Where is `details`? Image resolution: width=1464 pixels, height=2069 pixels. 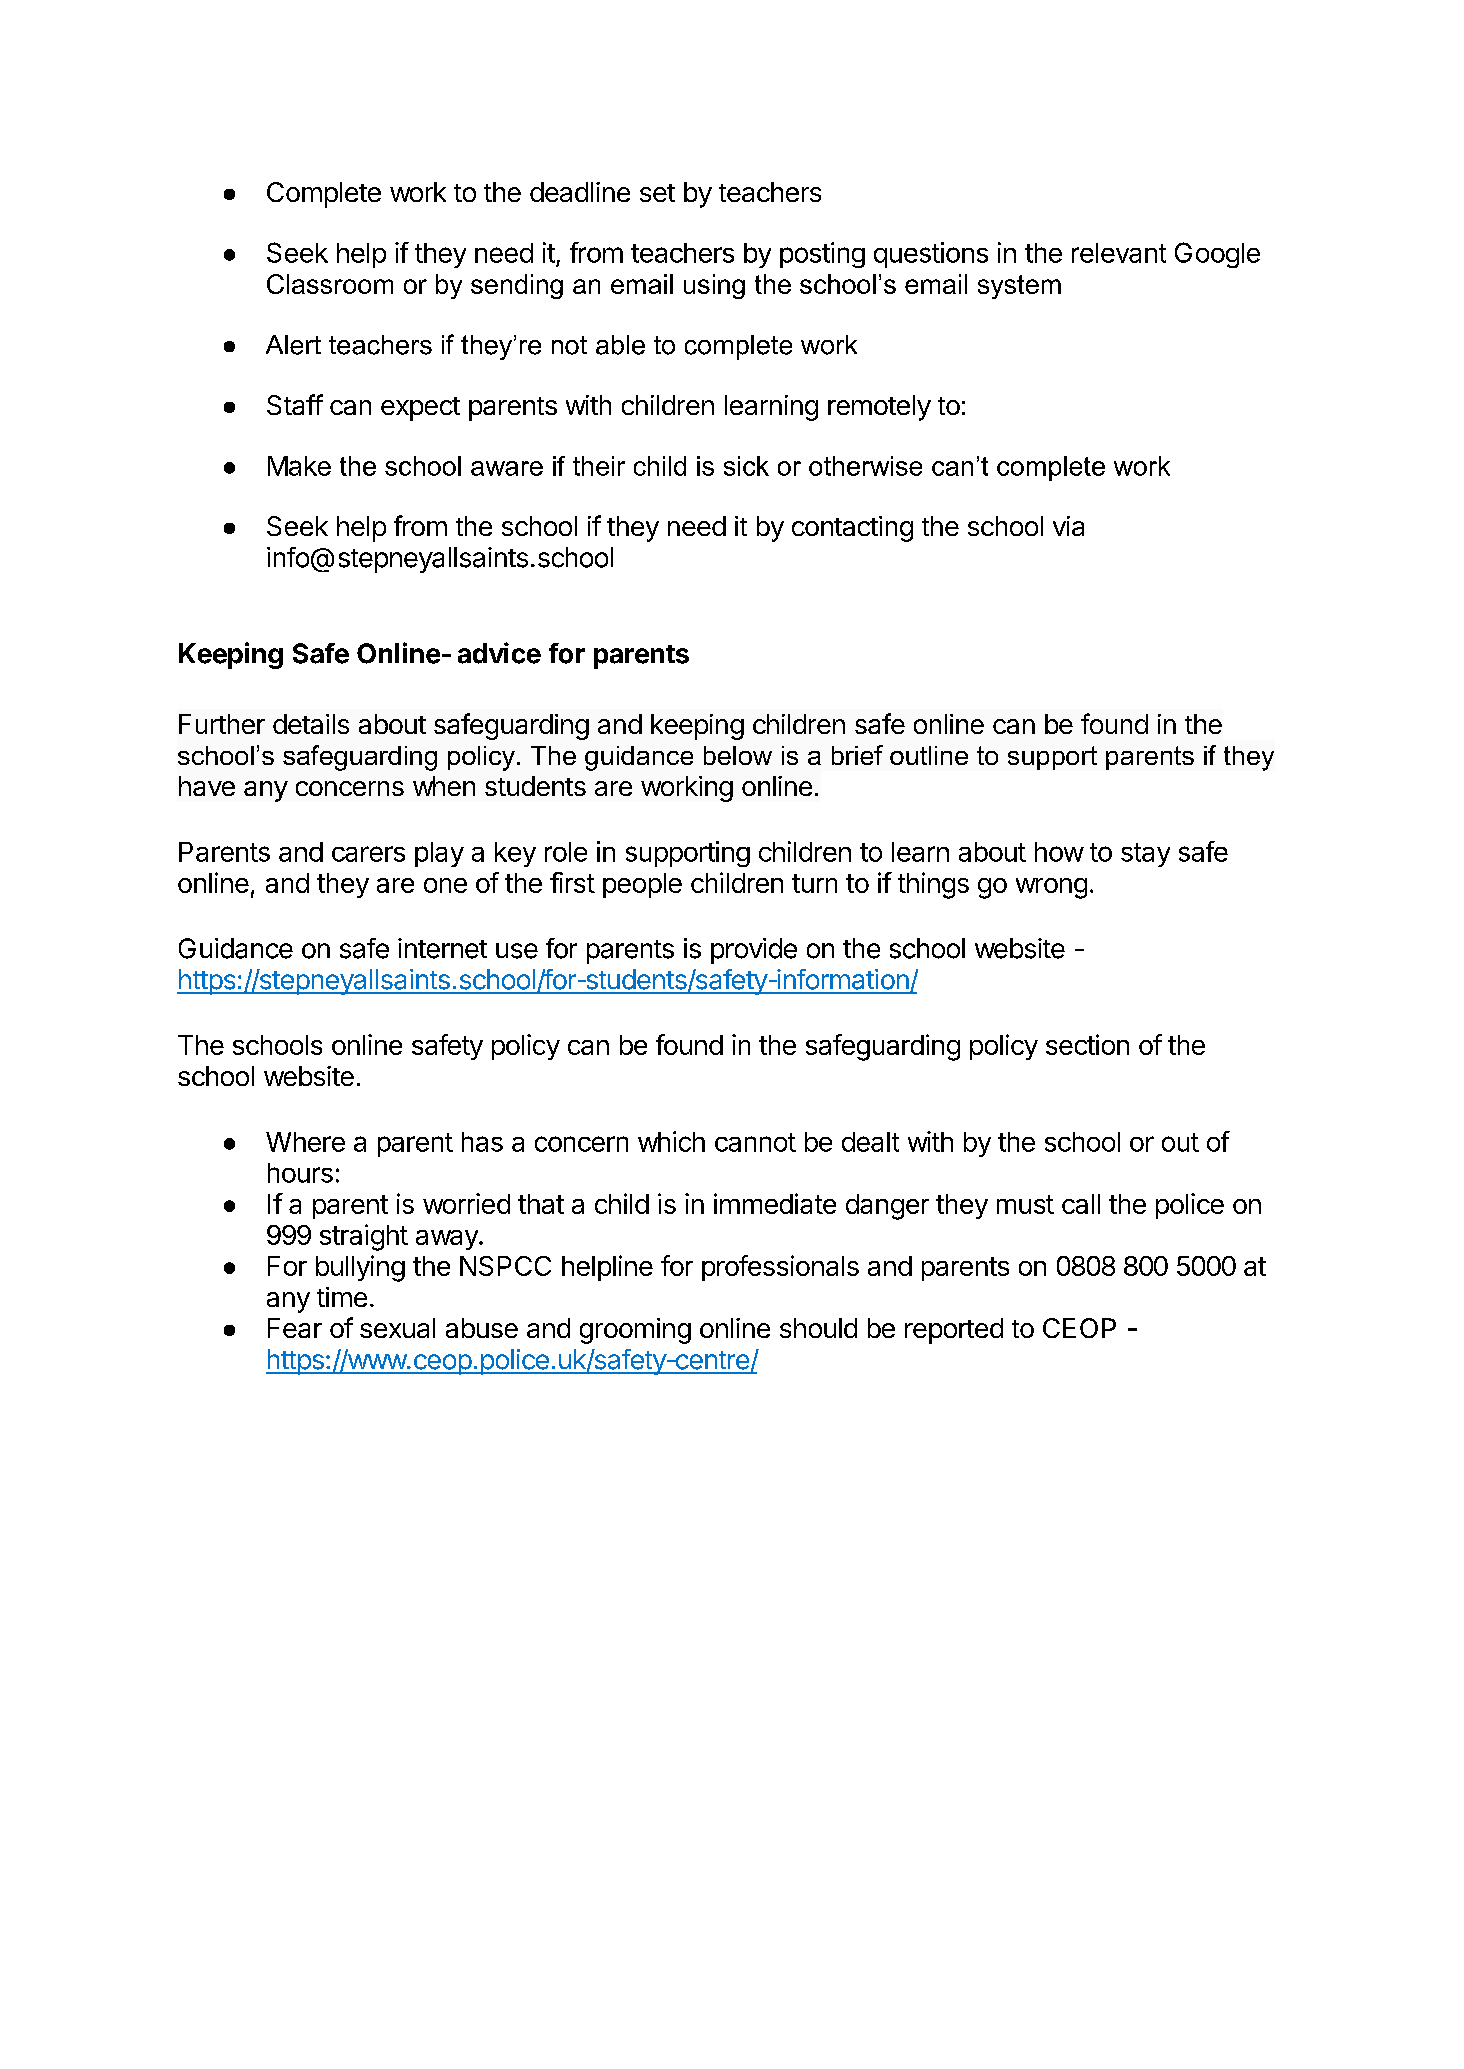 details is located at coordinates (311, 724).
